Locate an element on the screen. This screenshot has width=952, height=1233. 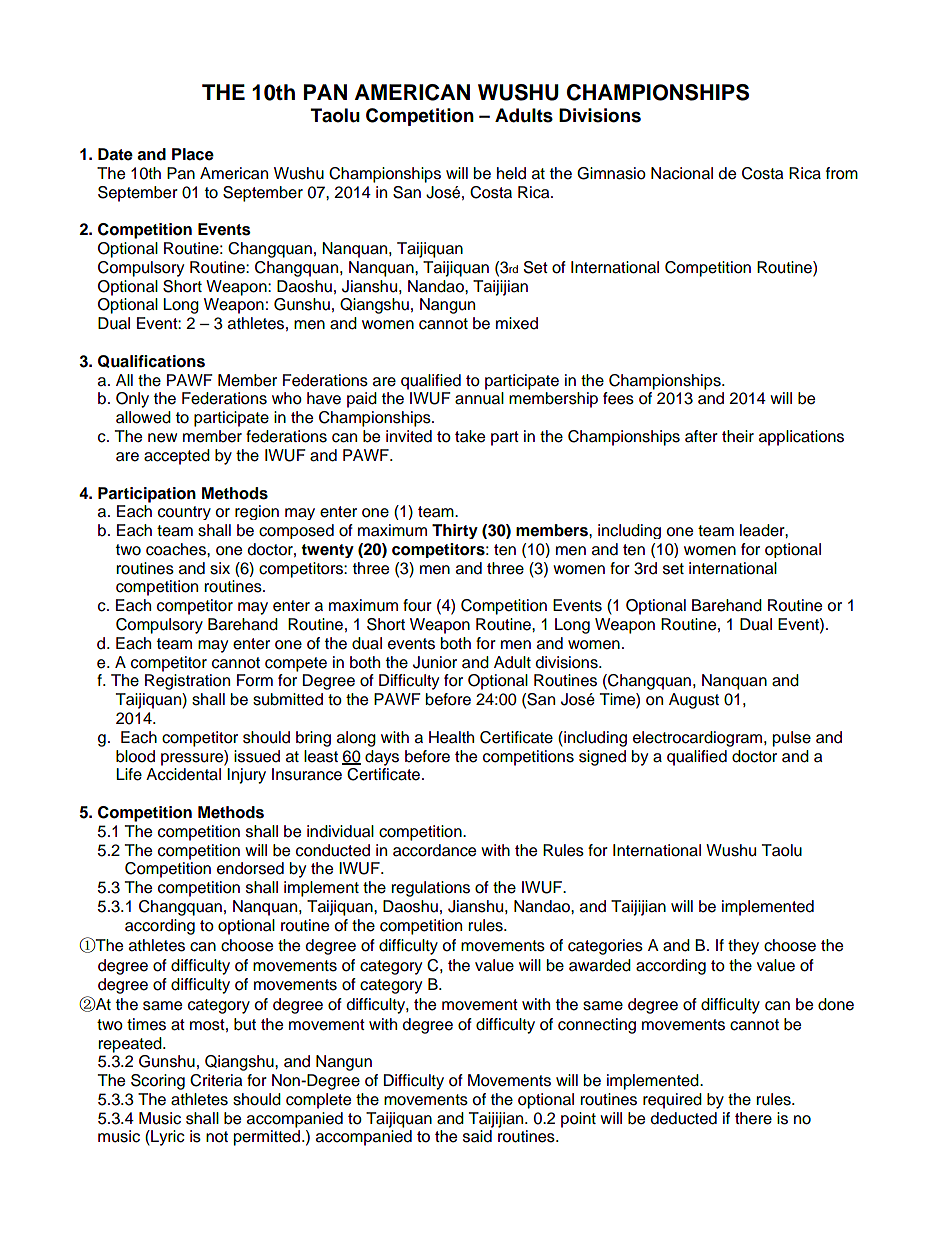
August is located at coordinates (694, 701).
